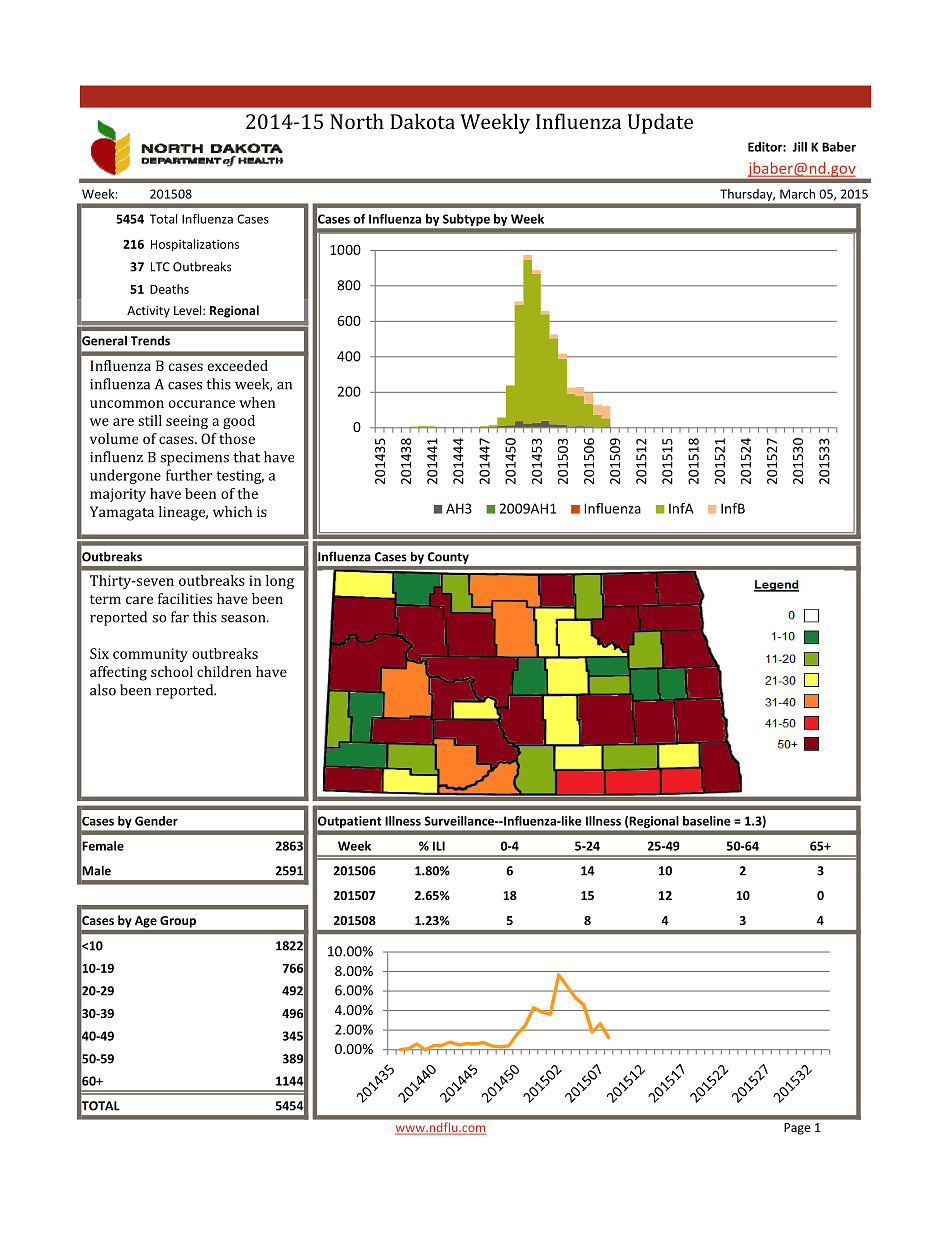 This document has height=1233, width=952. What do you see at coordinates (257, 402) in the document?
I see `when` at bounding box center [257, 402].
